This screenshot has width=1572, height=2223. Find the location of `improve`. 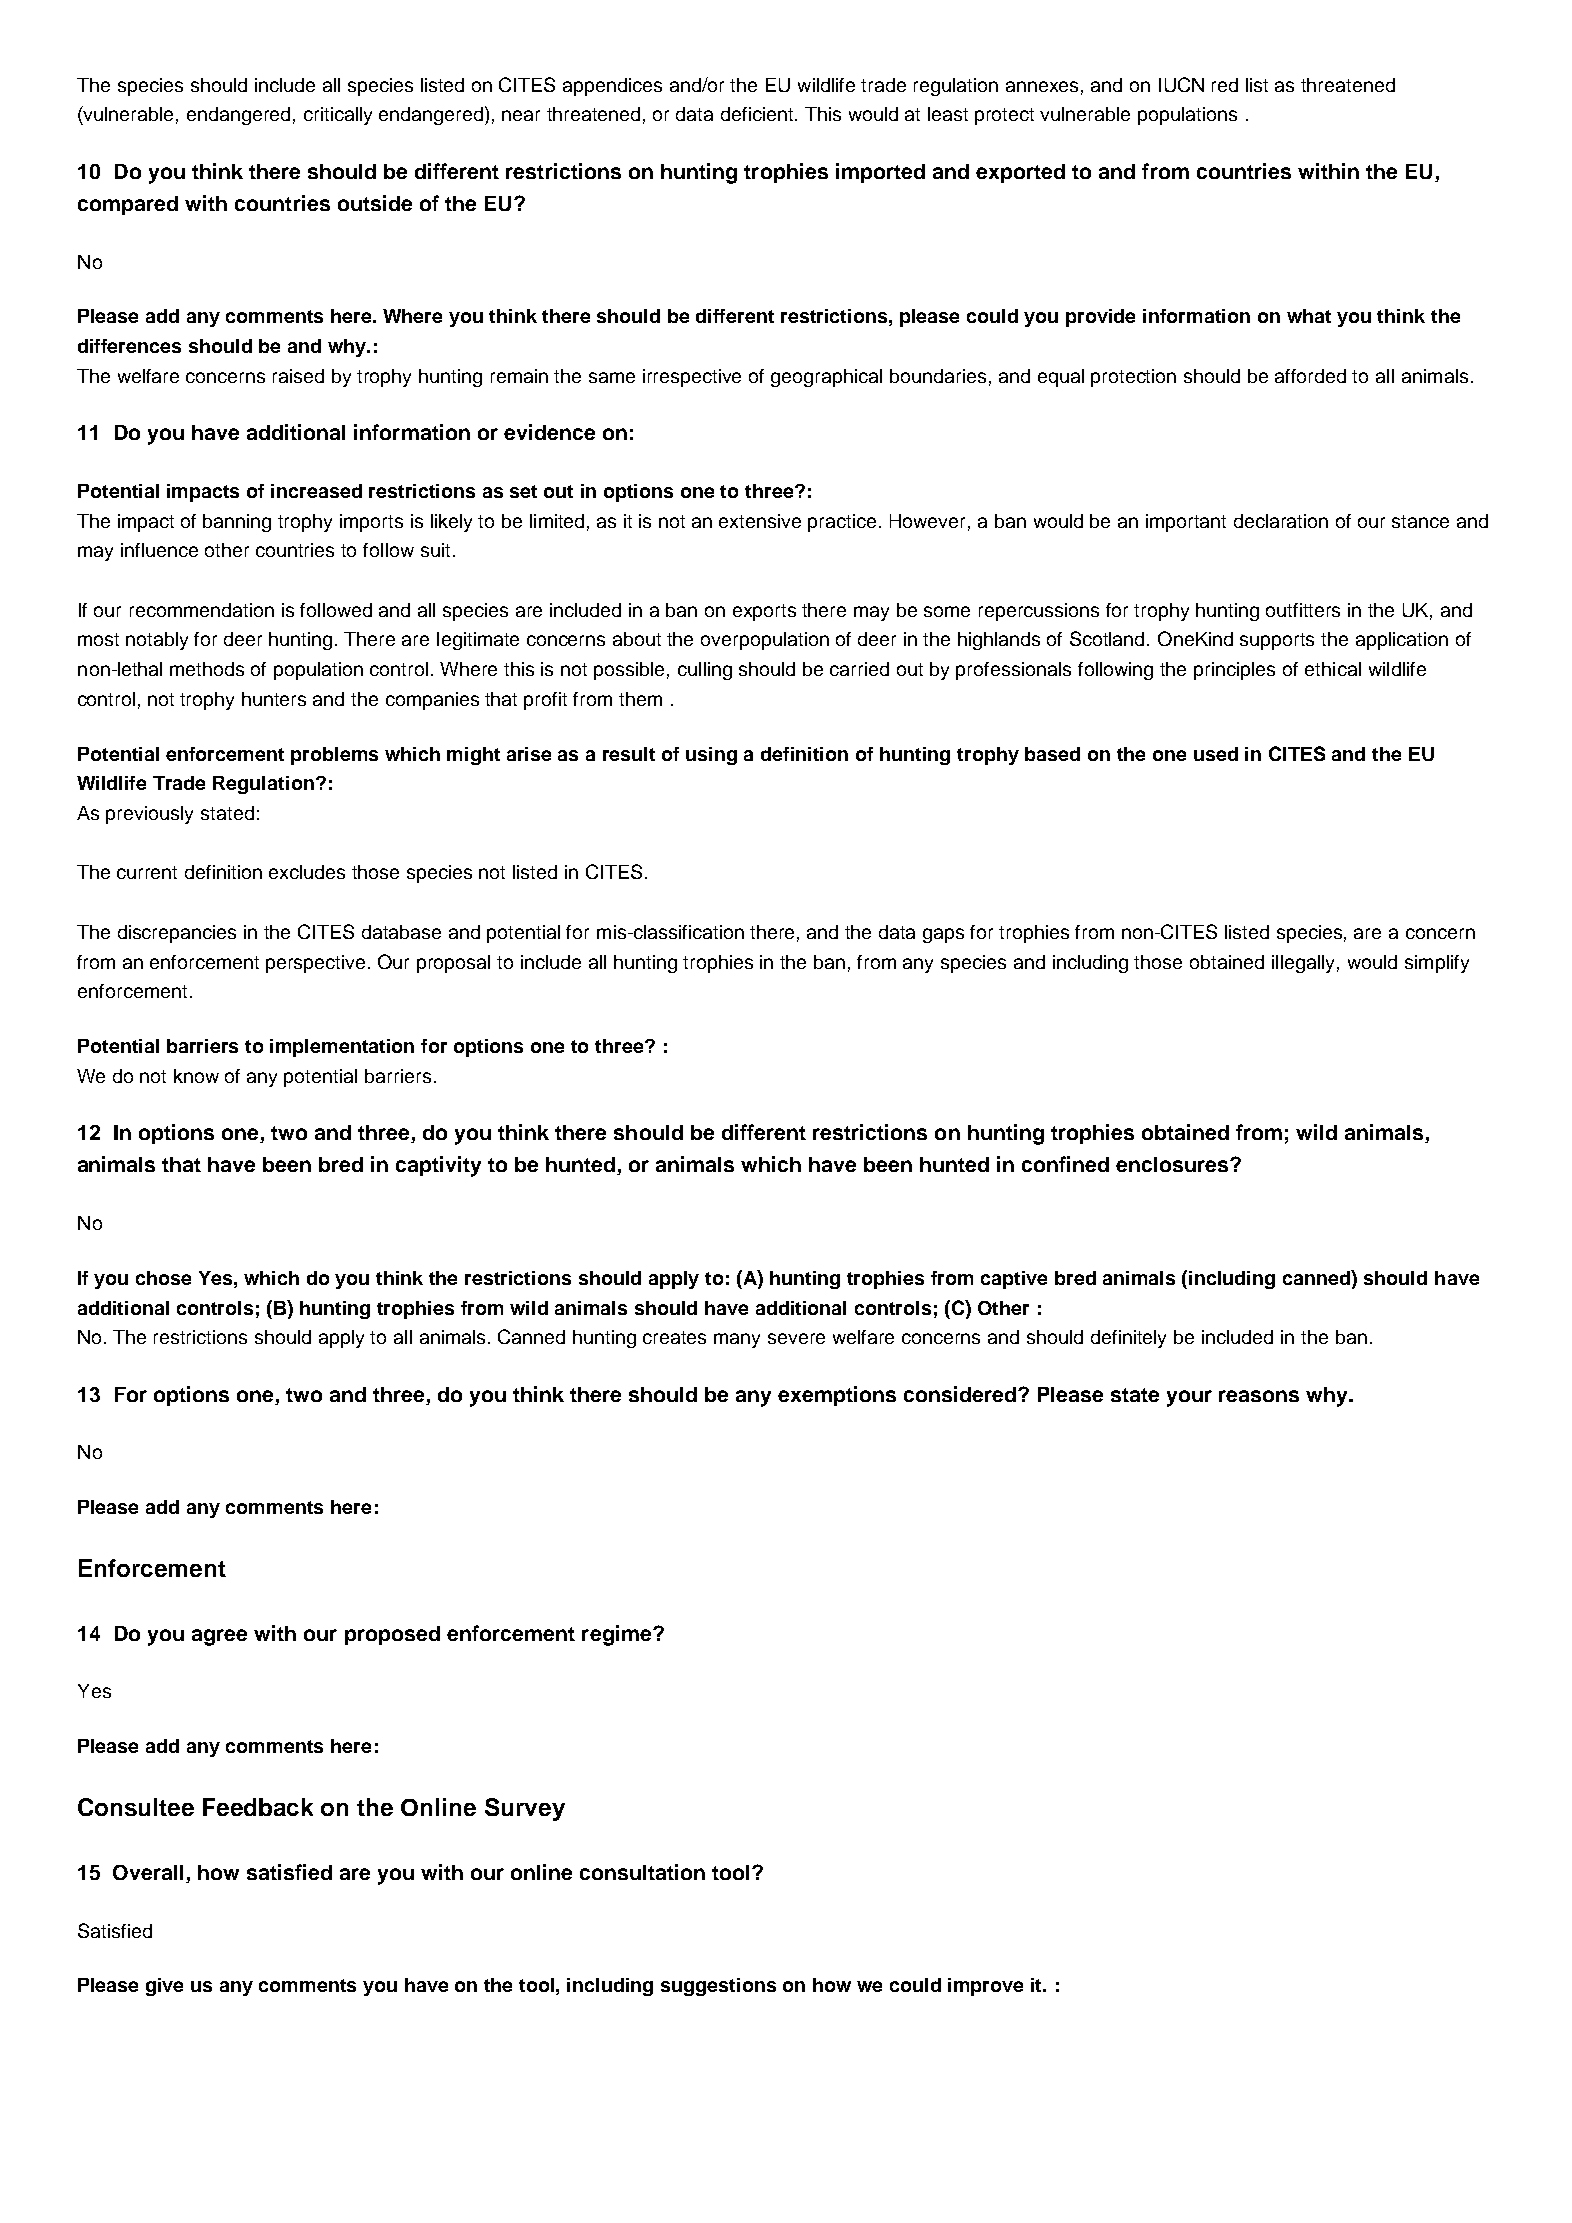

improve is located at coordinates (985, 1987).
